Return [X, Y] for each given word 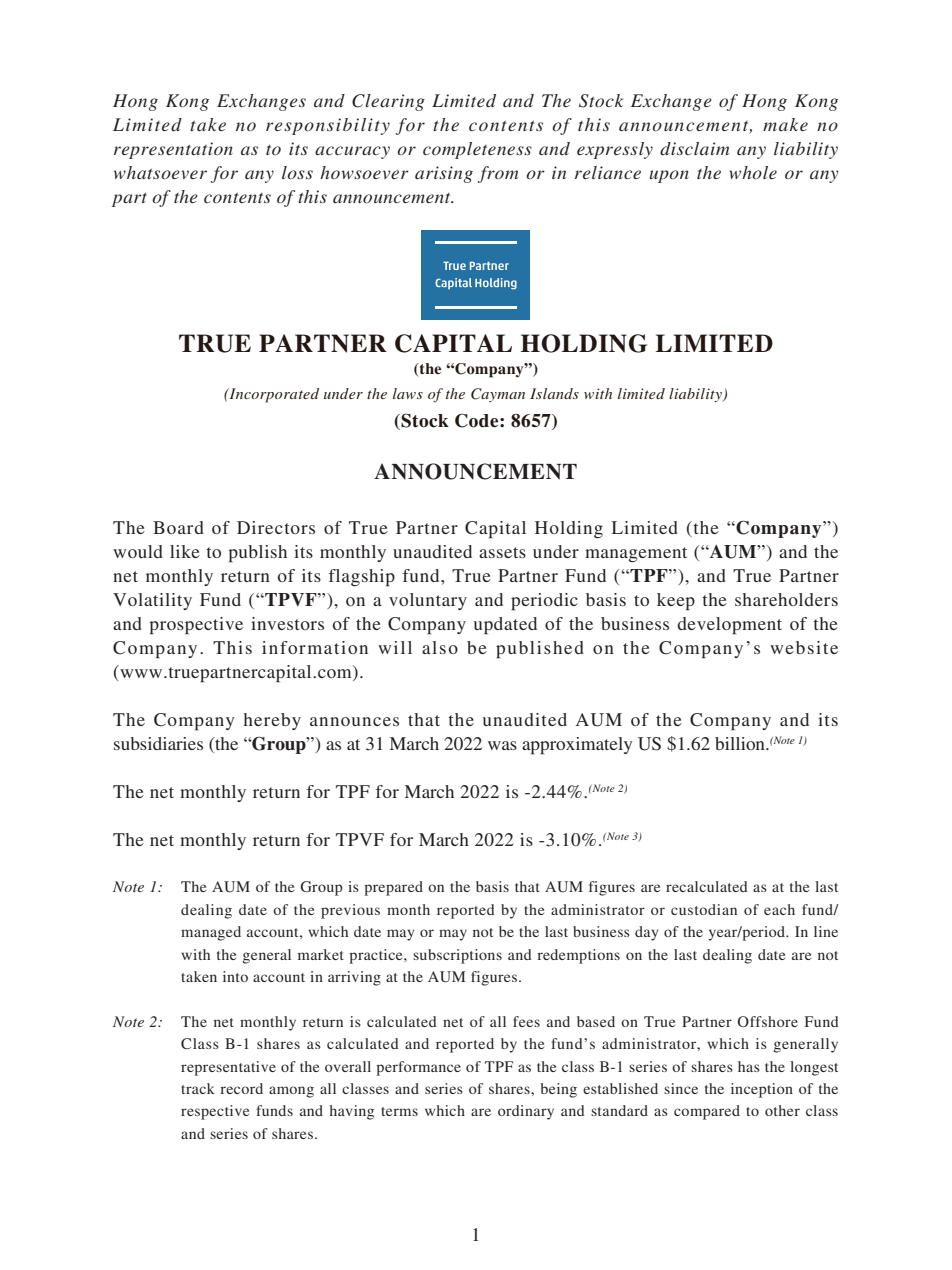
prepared [393, 888]
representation [173, 150]
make [785, 124]
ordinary [526, 1112]
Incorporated [273, 395]
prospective [196, 625]
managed [211, 933]
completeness [477, 150]
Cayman [498, 395]
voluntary [428, 601]
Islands [554, 393]
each [779, 909]
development [729, 625]
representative [228, 1068]
